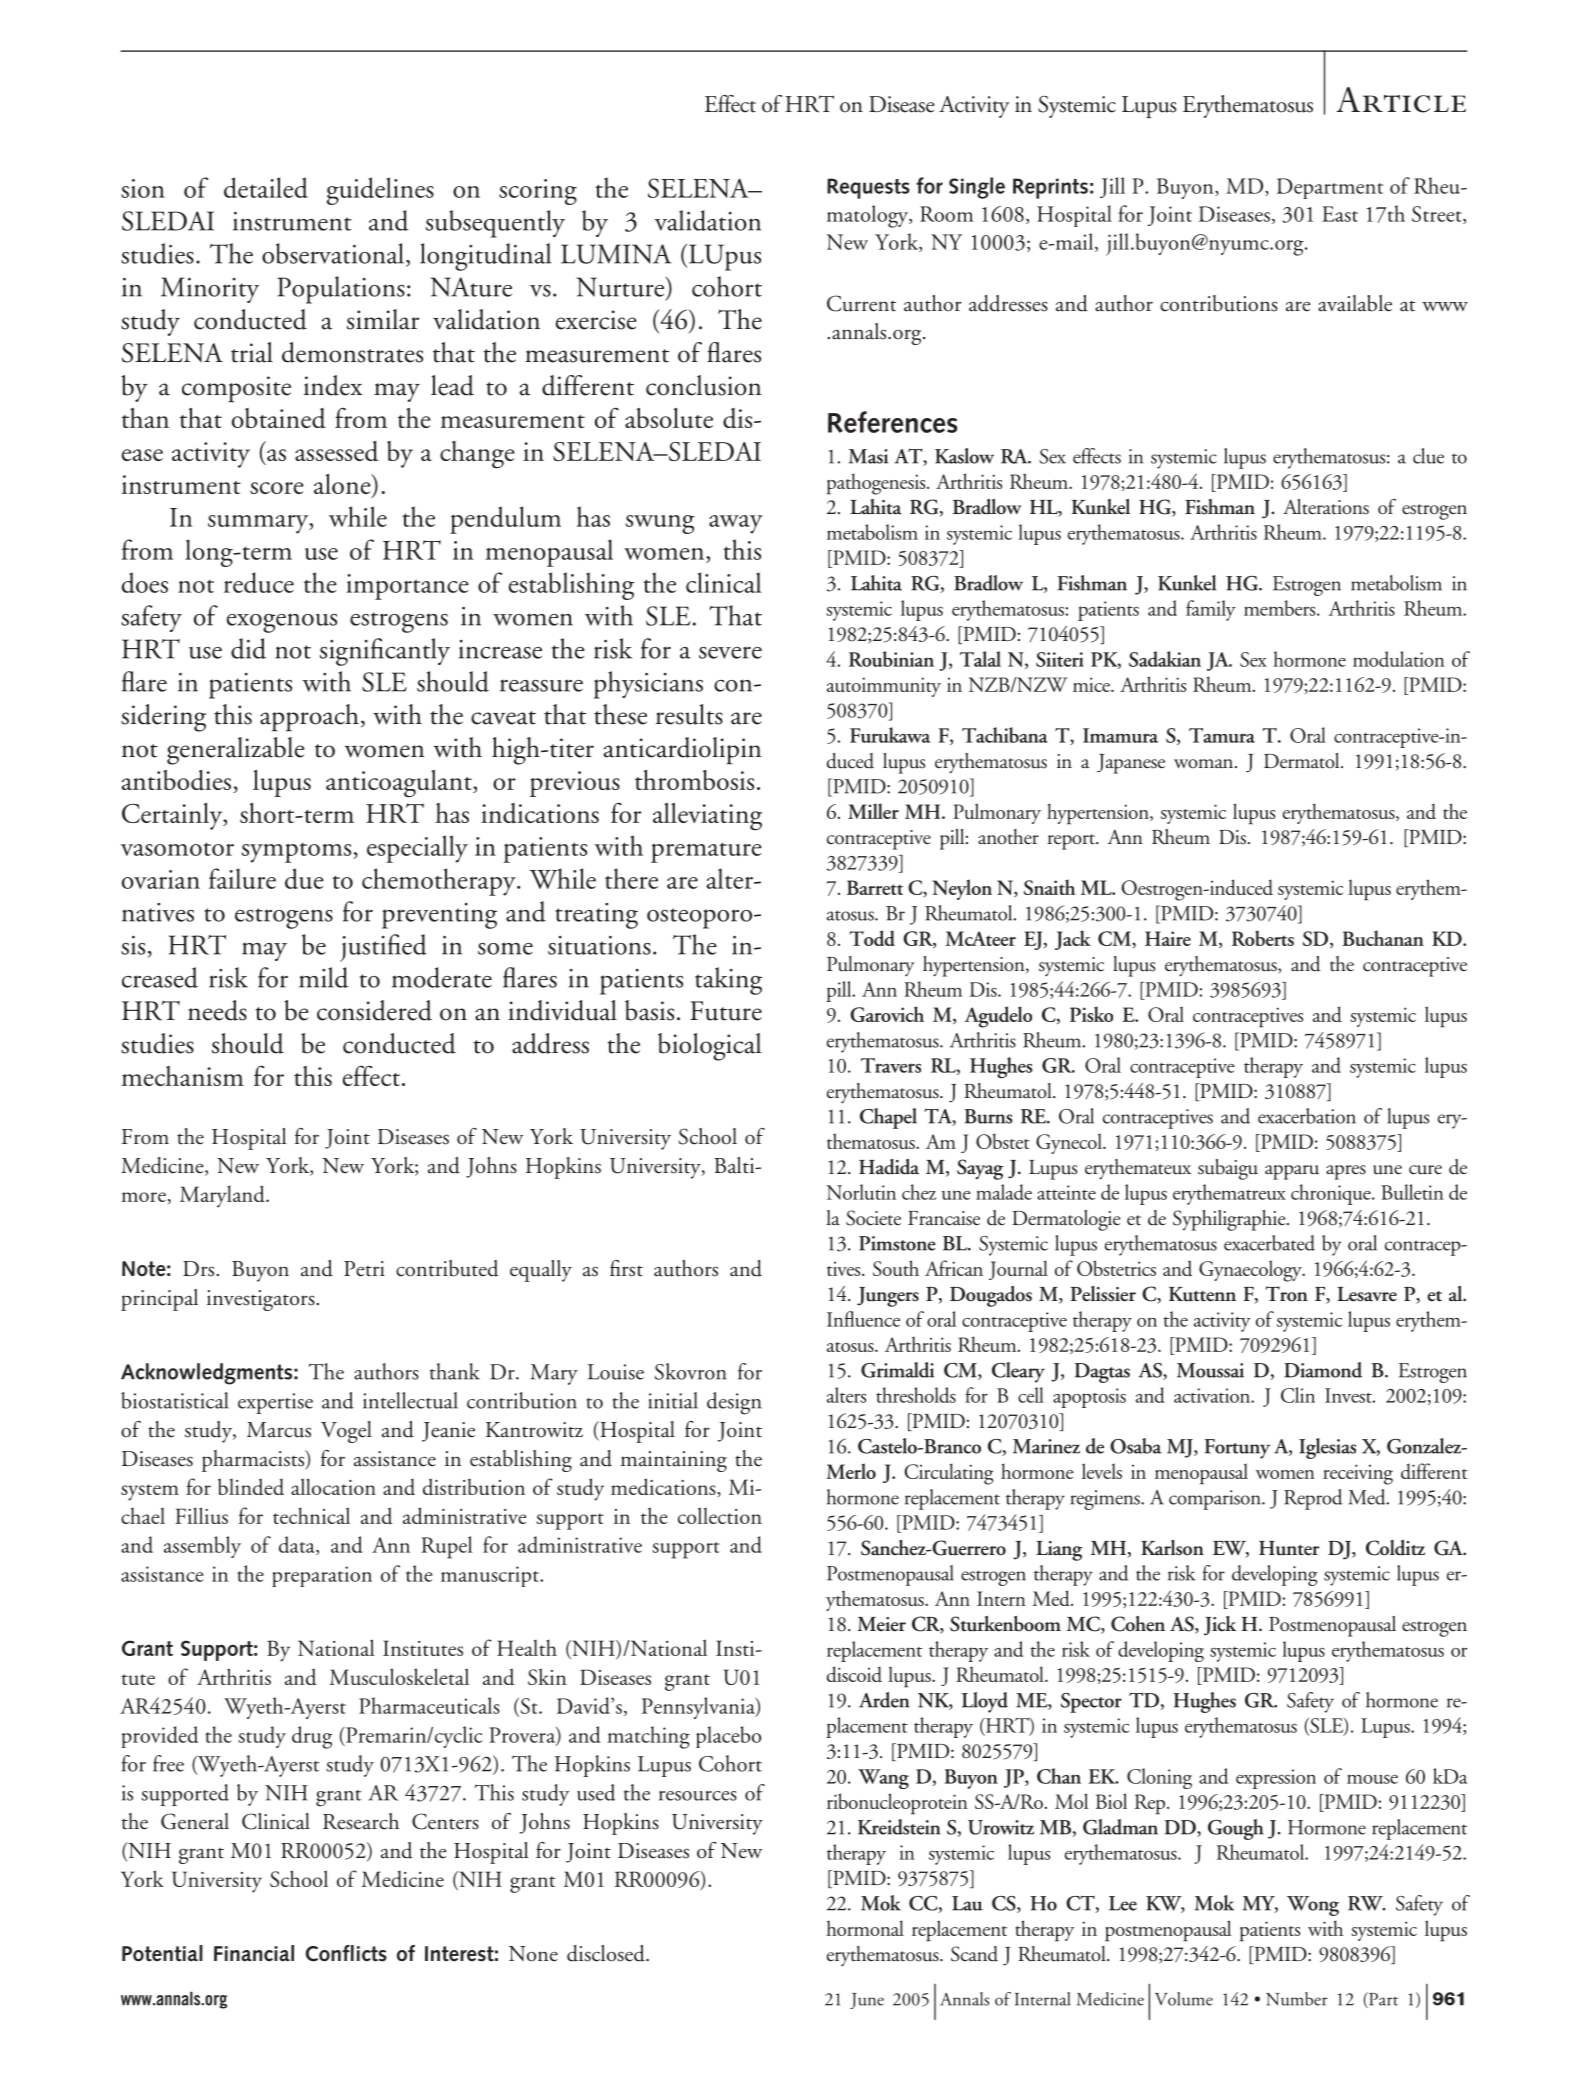 The image size is (1587, 2079). Describe the element at coordinates (1222, 735) in the image. I see `Tamura` at that location.
